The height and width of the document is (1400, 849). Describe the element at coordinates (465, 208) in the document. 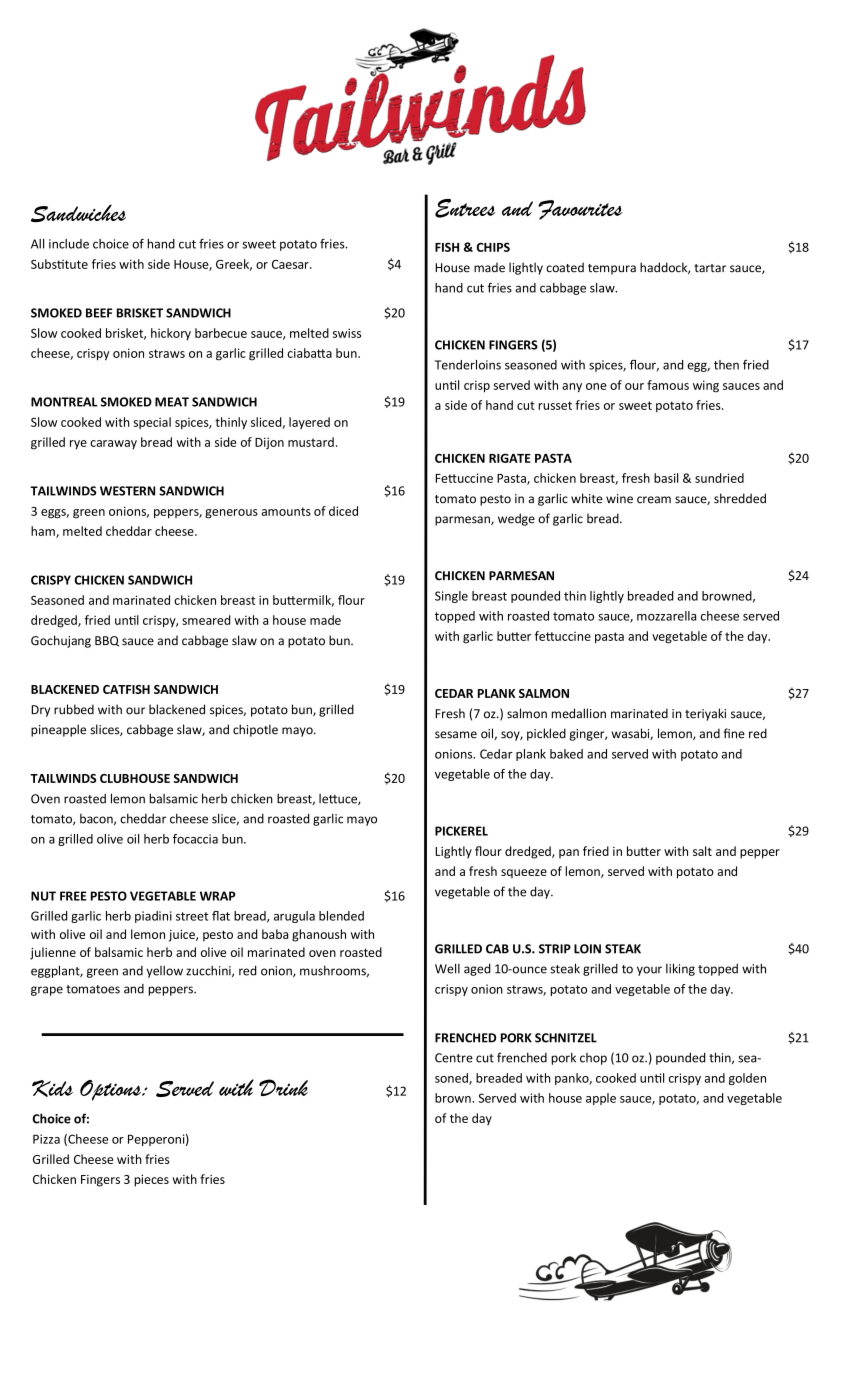

I see `Entrees` at that location.
